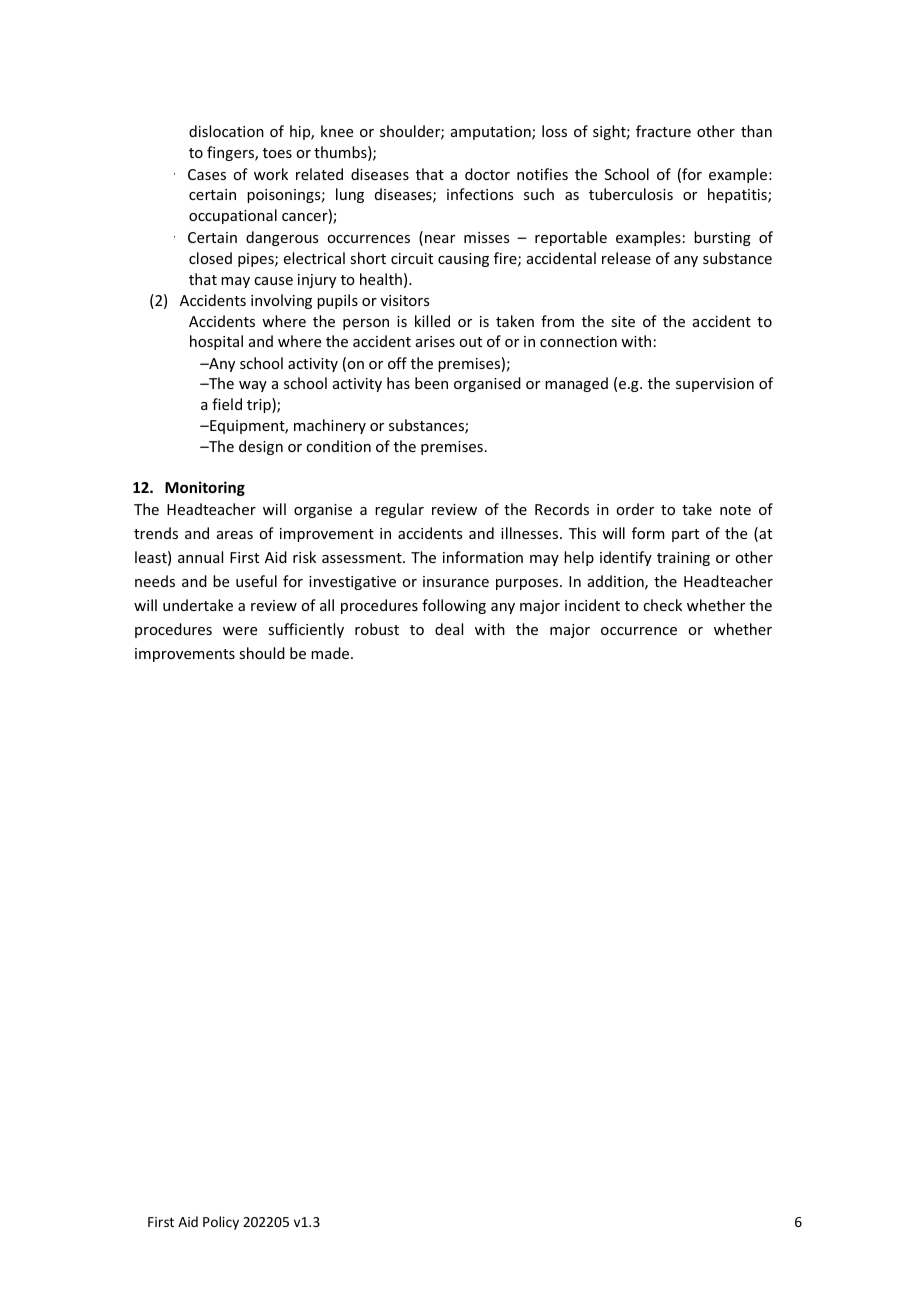  What do you see at coordinates (240, 631) in the page?
I see `were` at bounding box center [240, 631].
